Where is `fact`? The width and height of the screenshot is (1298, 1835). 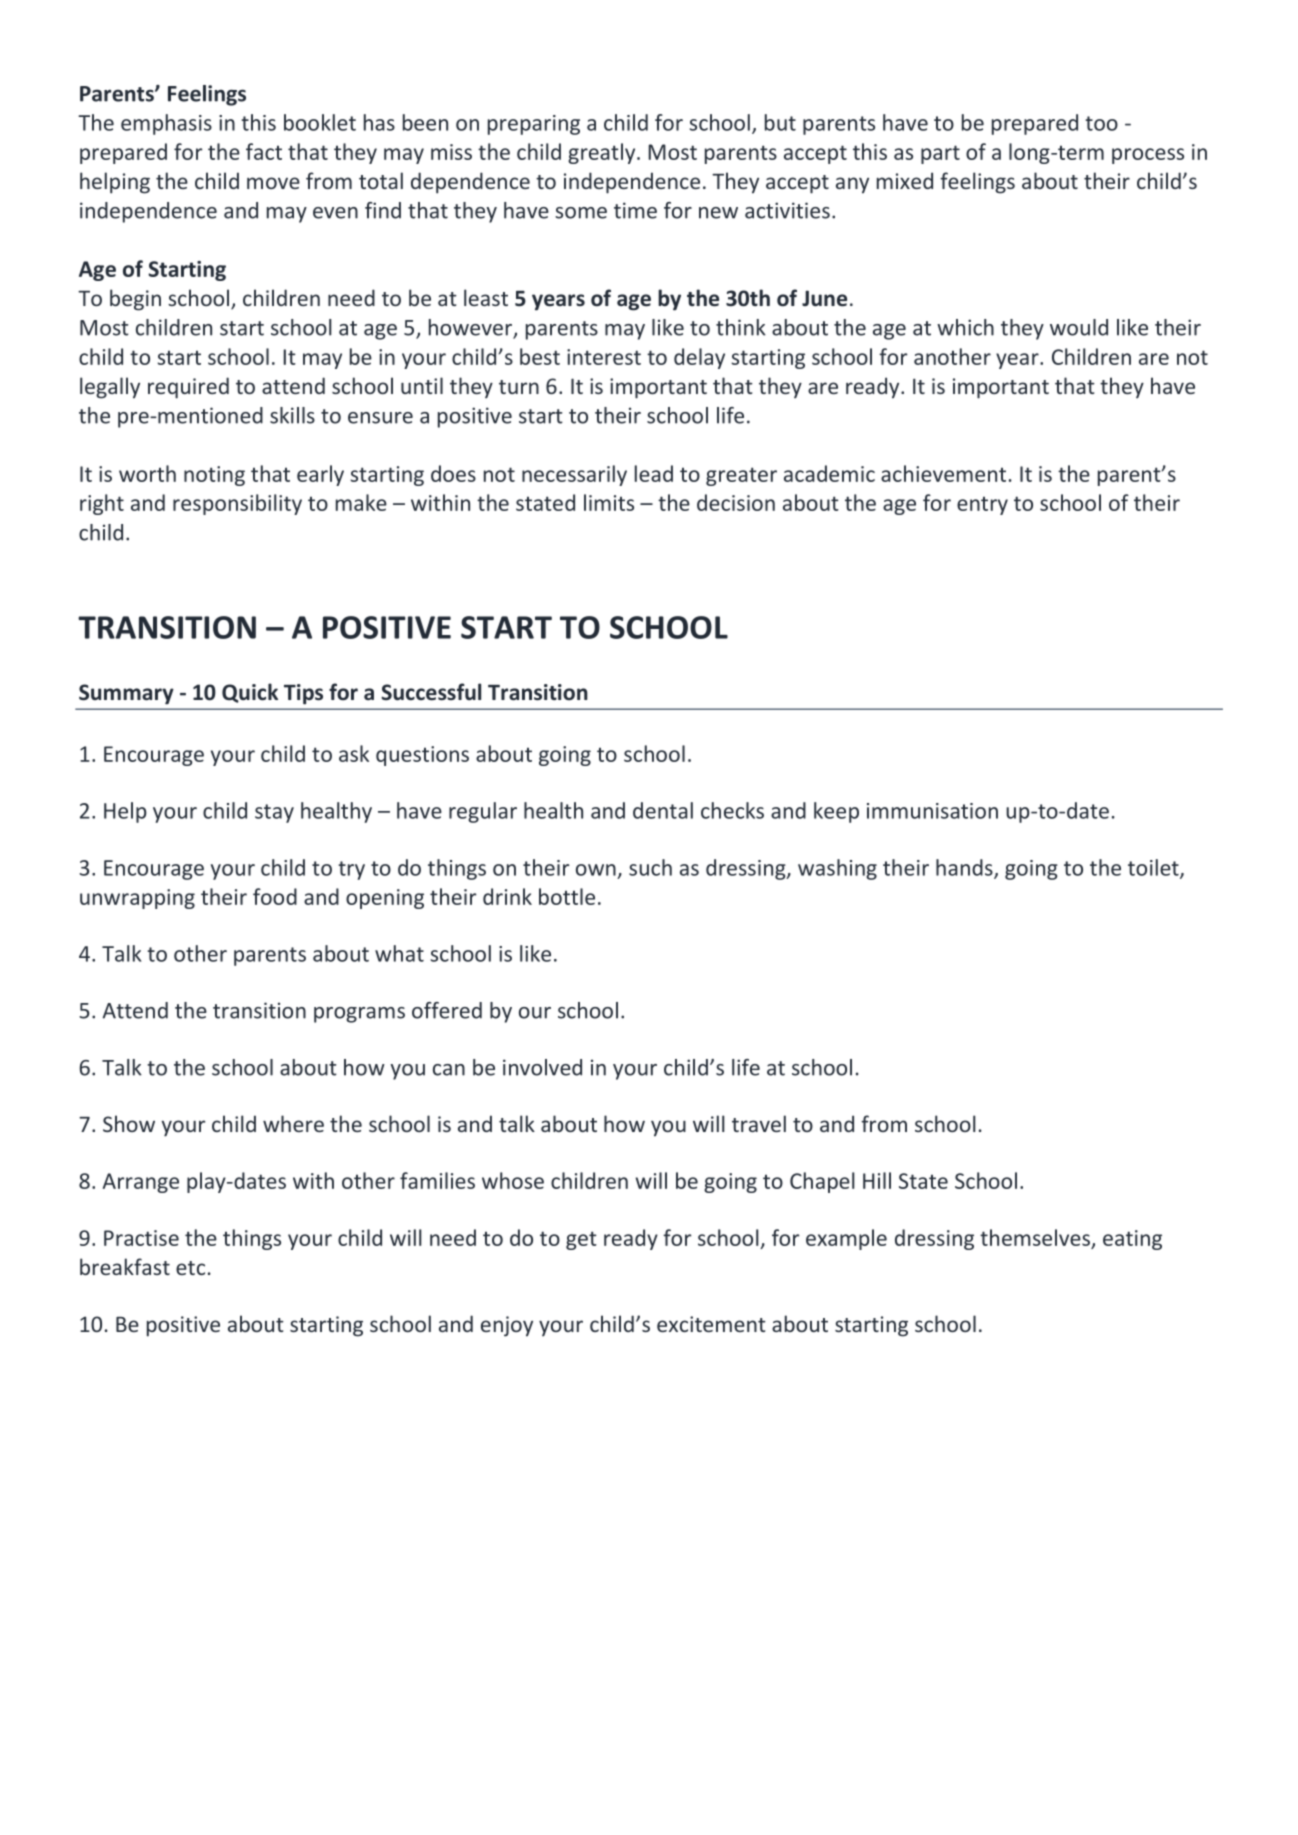 fact is located at coordinates (264, 151).
